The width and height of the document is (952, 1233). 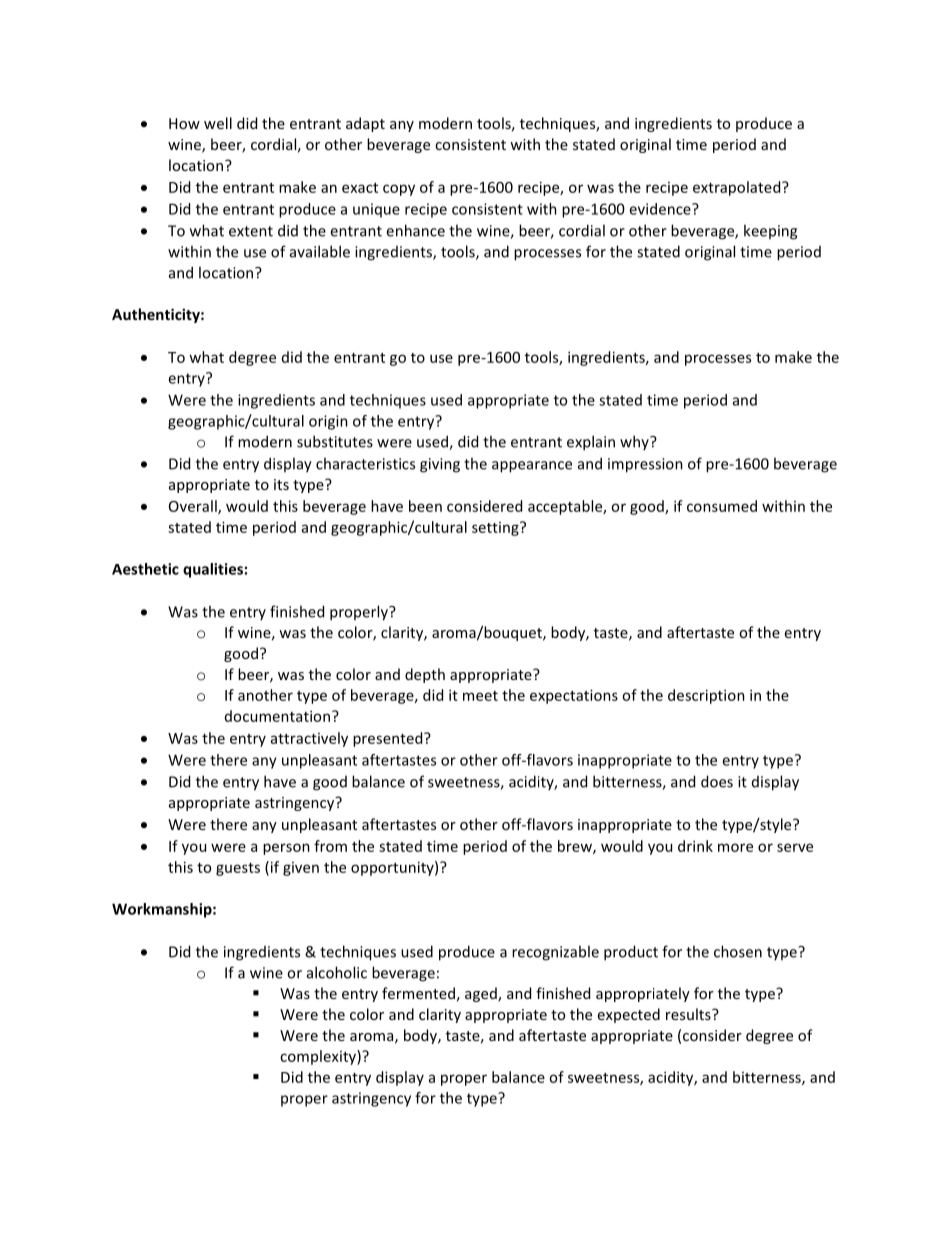 I want to click on why, so click(x=635, y=442).
